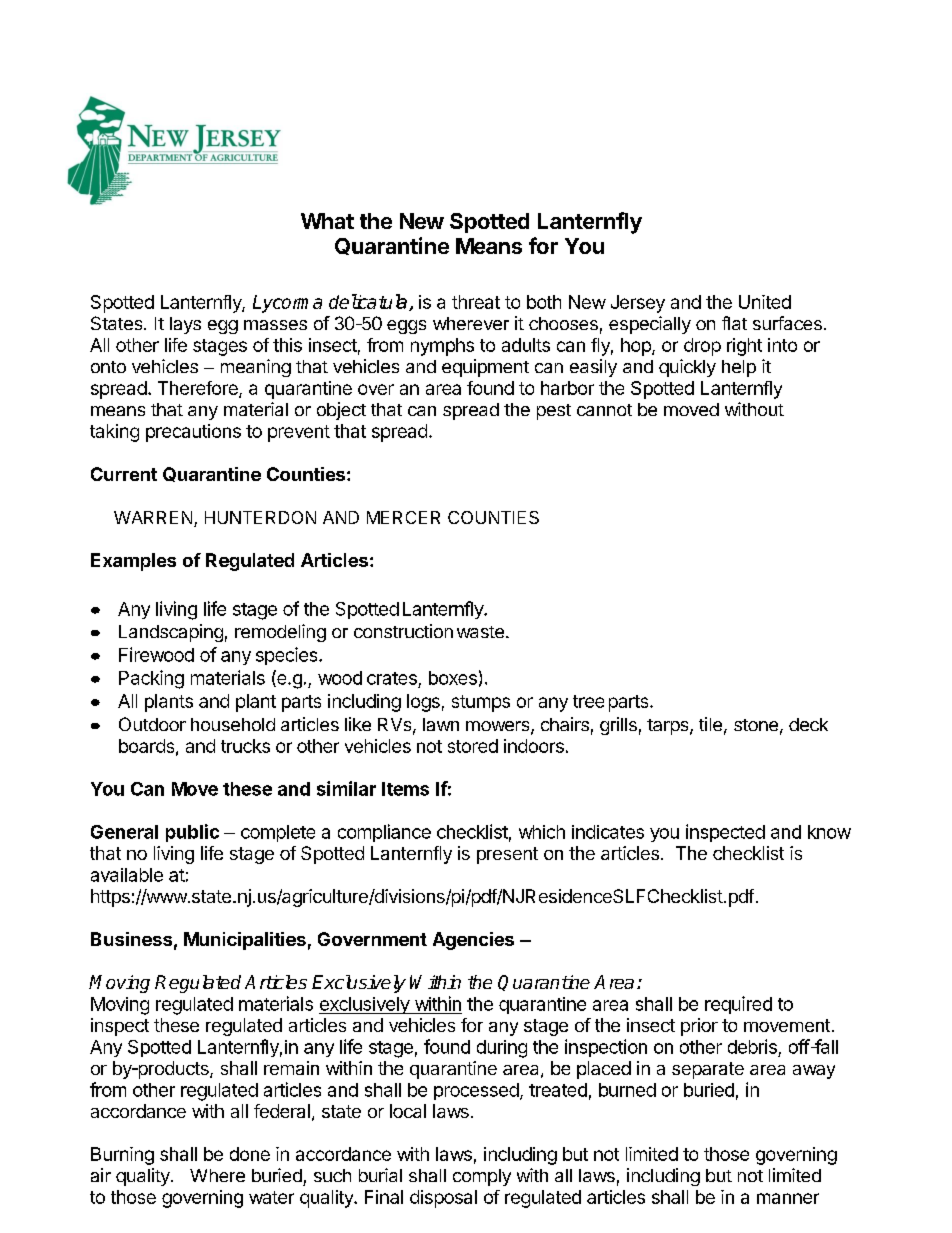 The height and width of the image is (1233, 952). I want to click on Items, so click(405, 789).
